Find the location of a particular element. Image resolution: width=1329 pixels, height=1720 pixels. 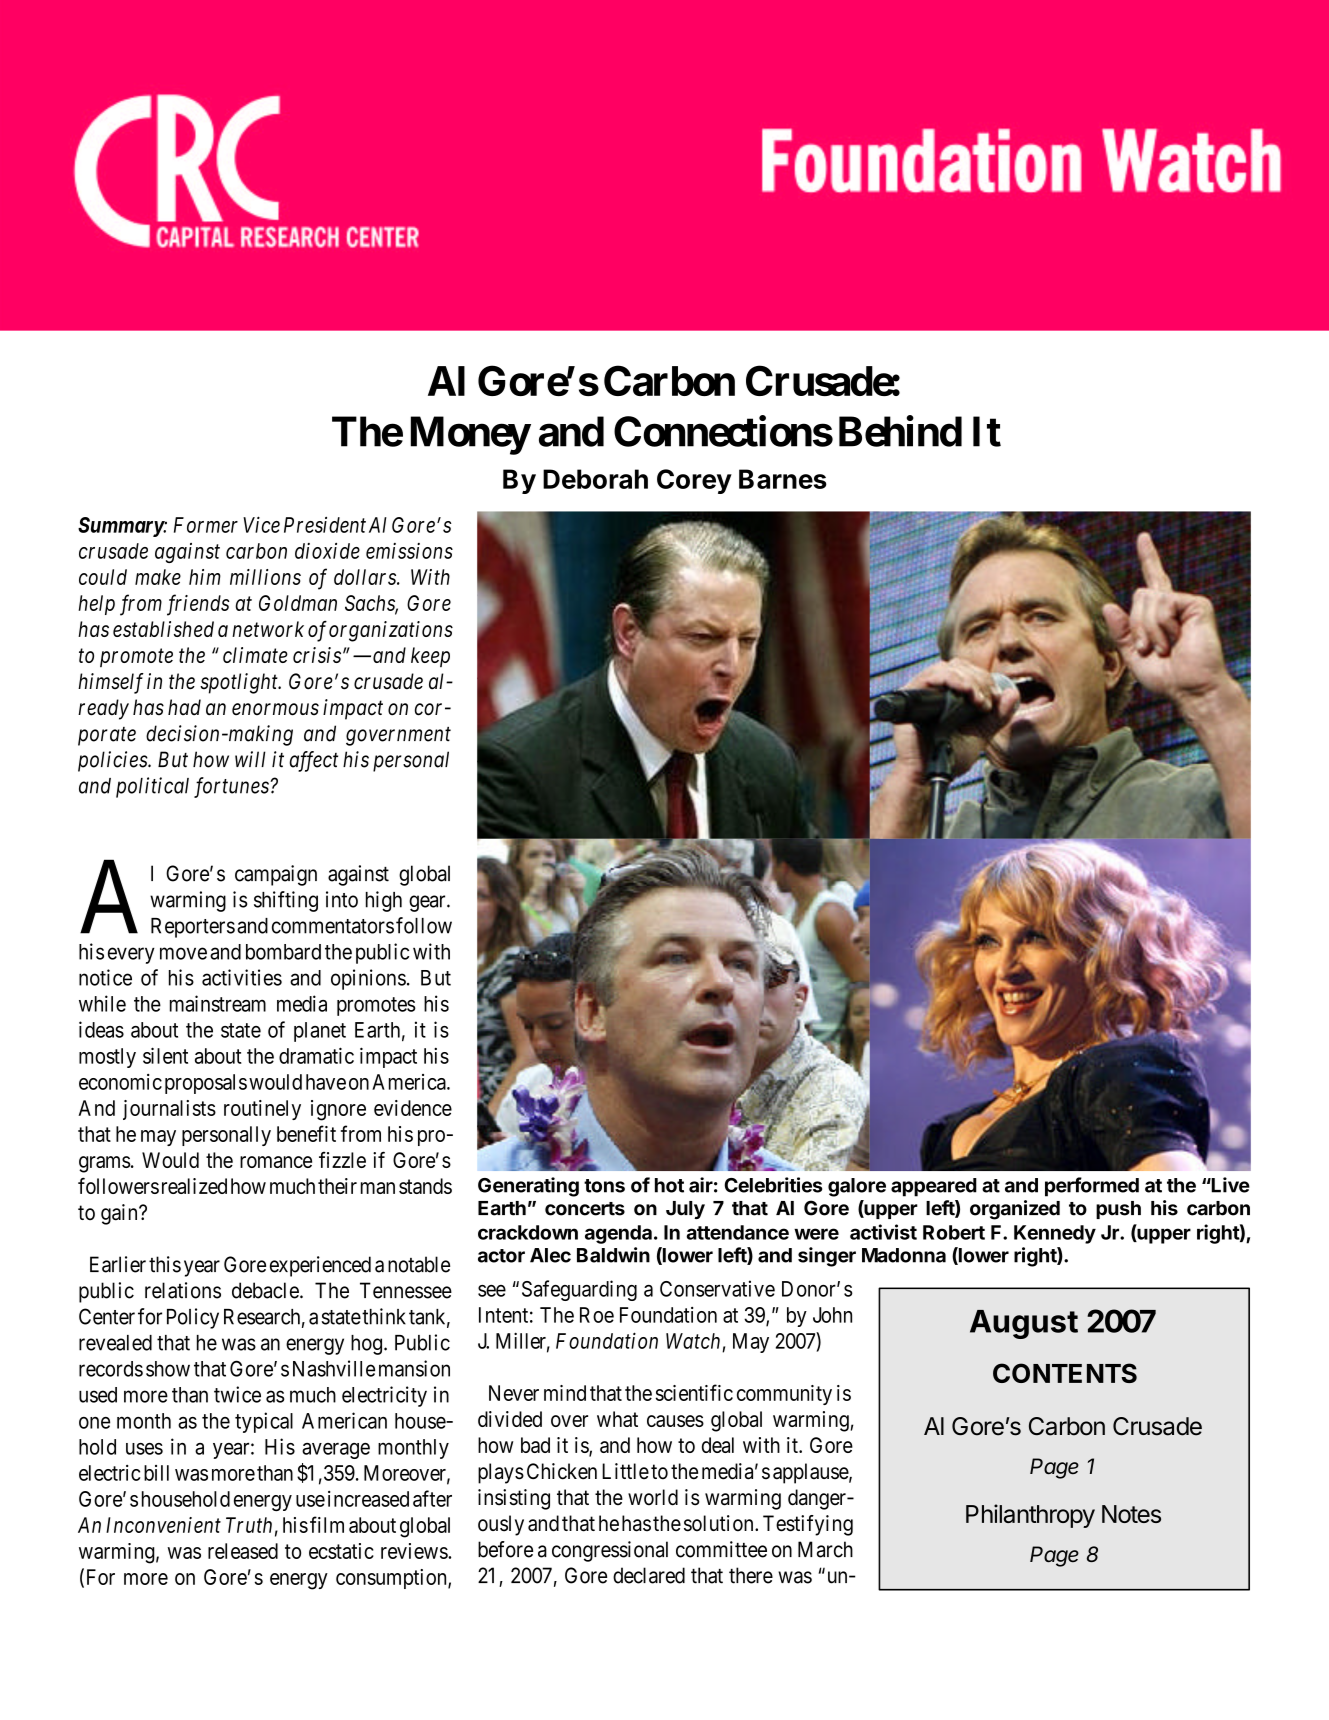

congressional is located at coordinates (610, 1551).
